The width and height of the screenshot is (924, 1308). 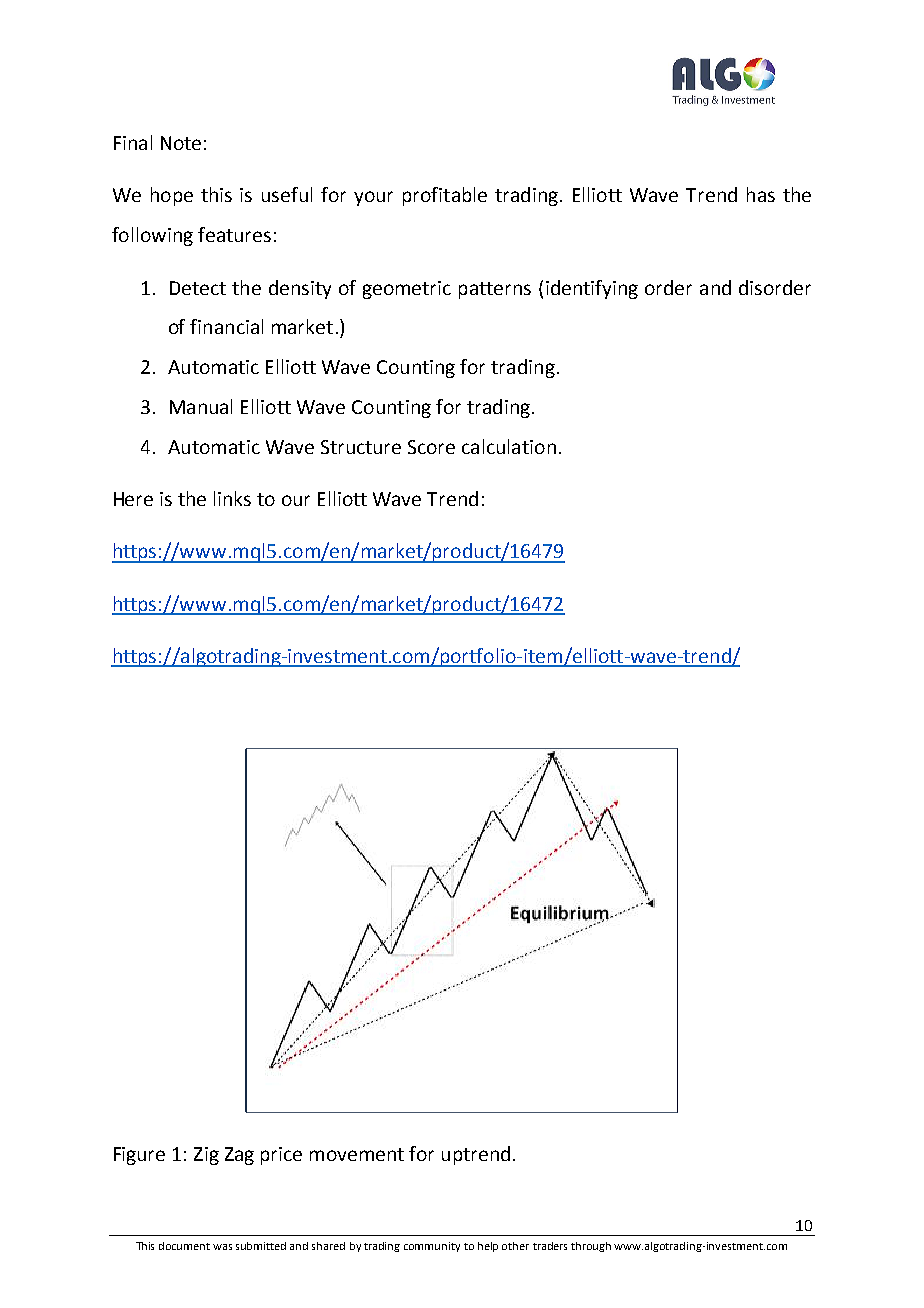 I want to click on links, so click(x=232, y=498).
